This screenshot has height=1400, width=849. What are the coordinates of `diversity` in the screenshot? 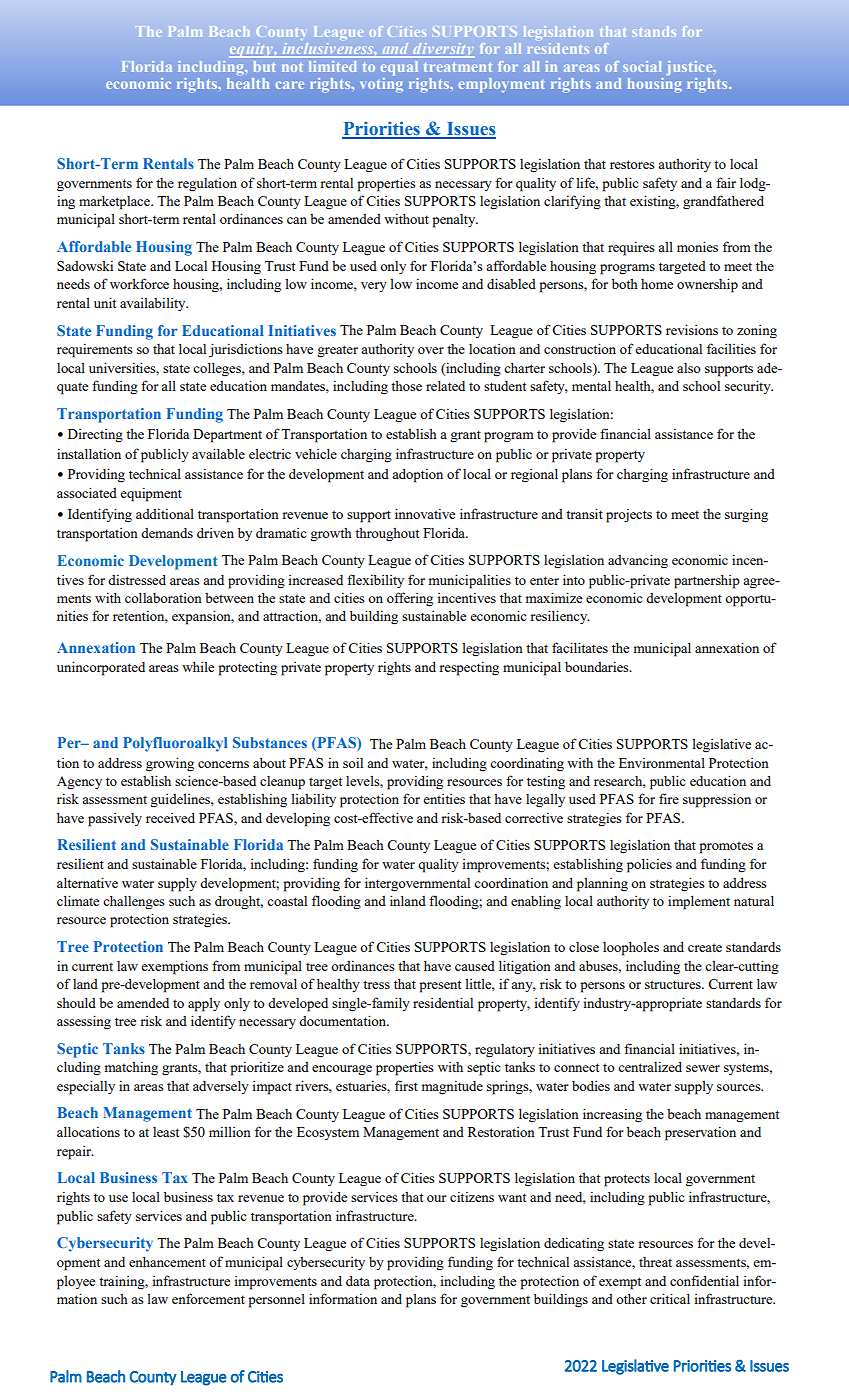 It's located at (443, 50).
